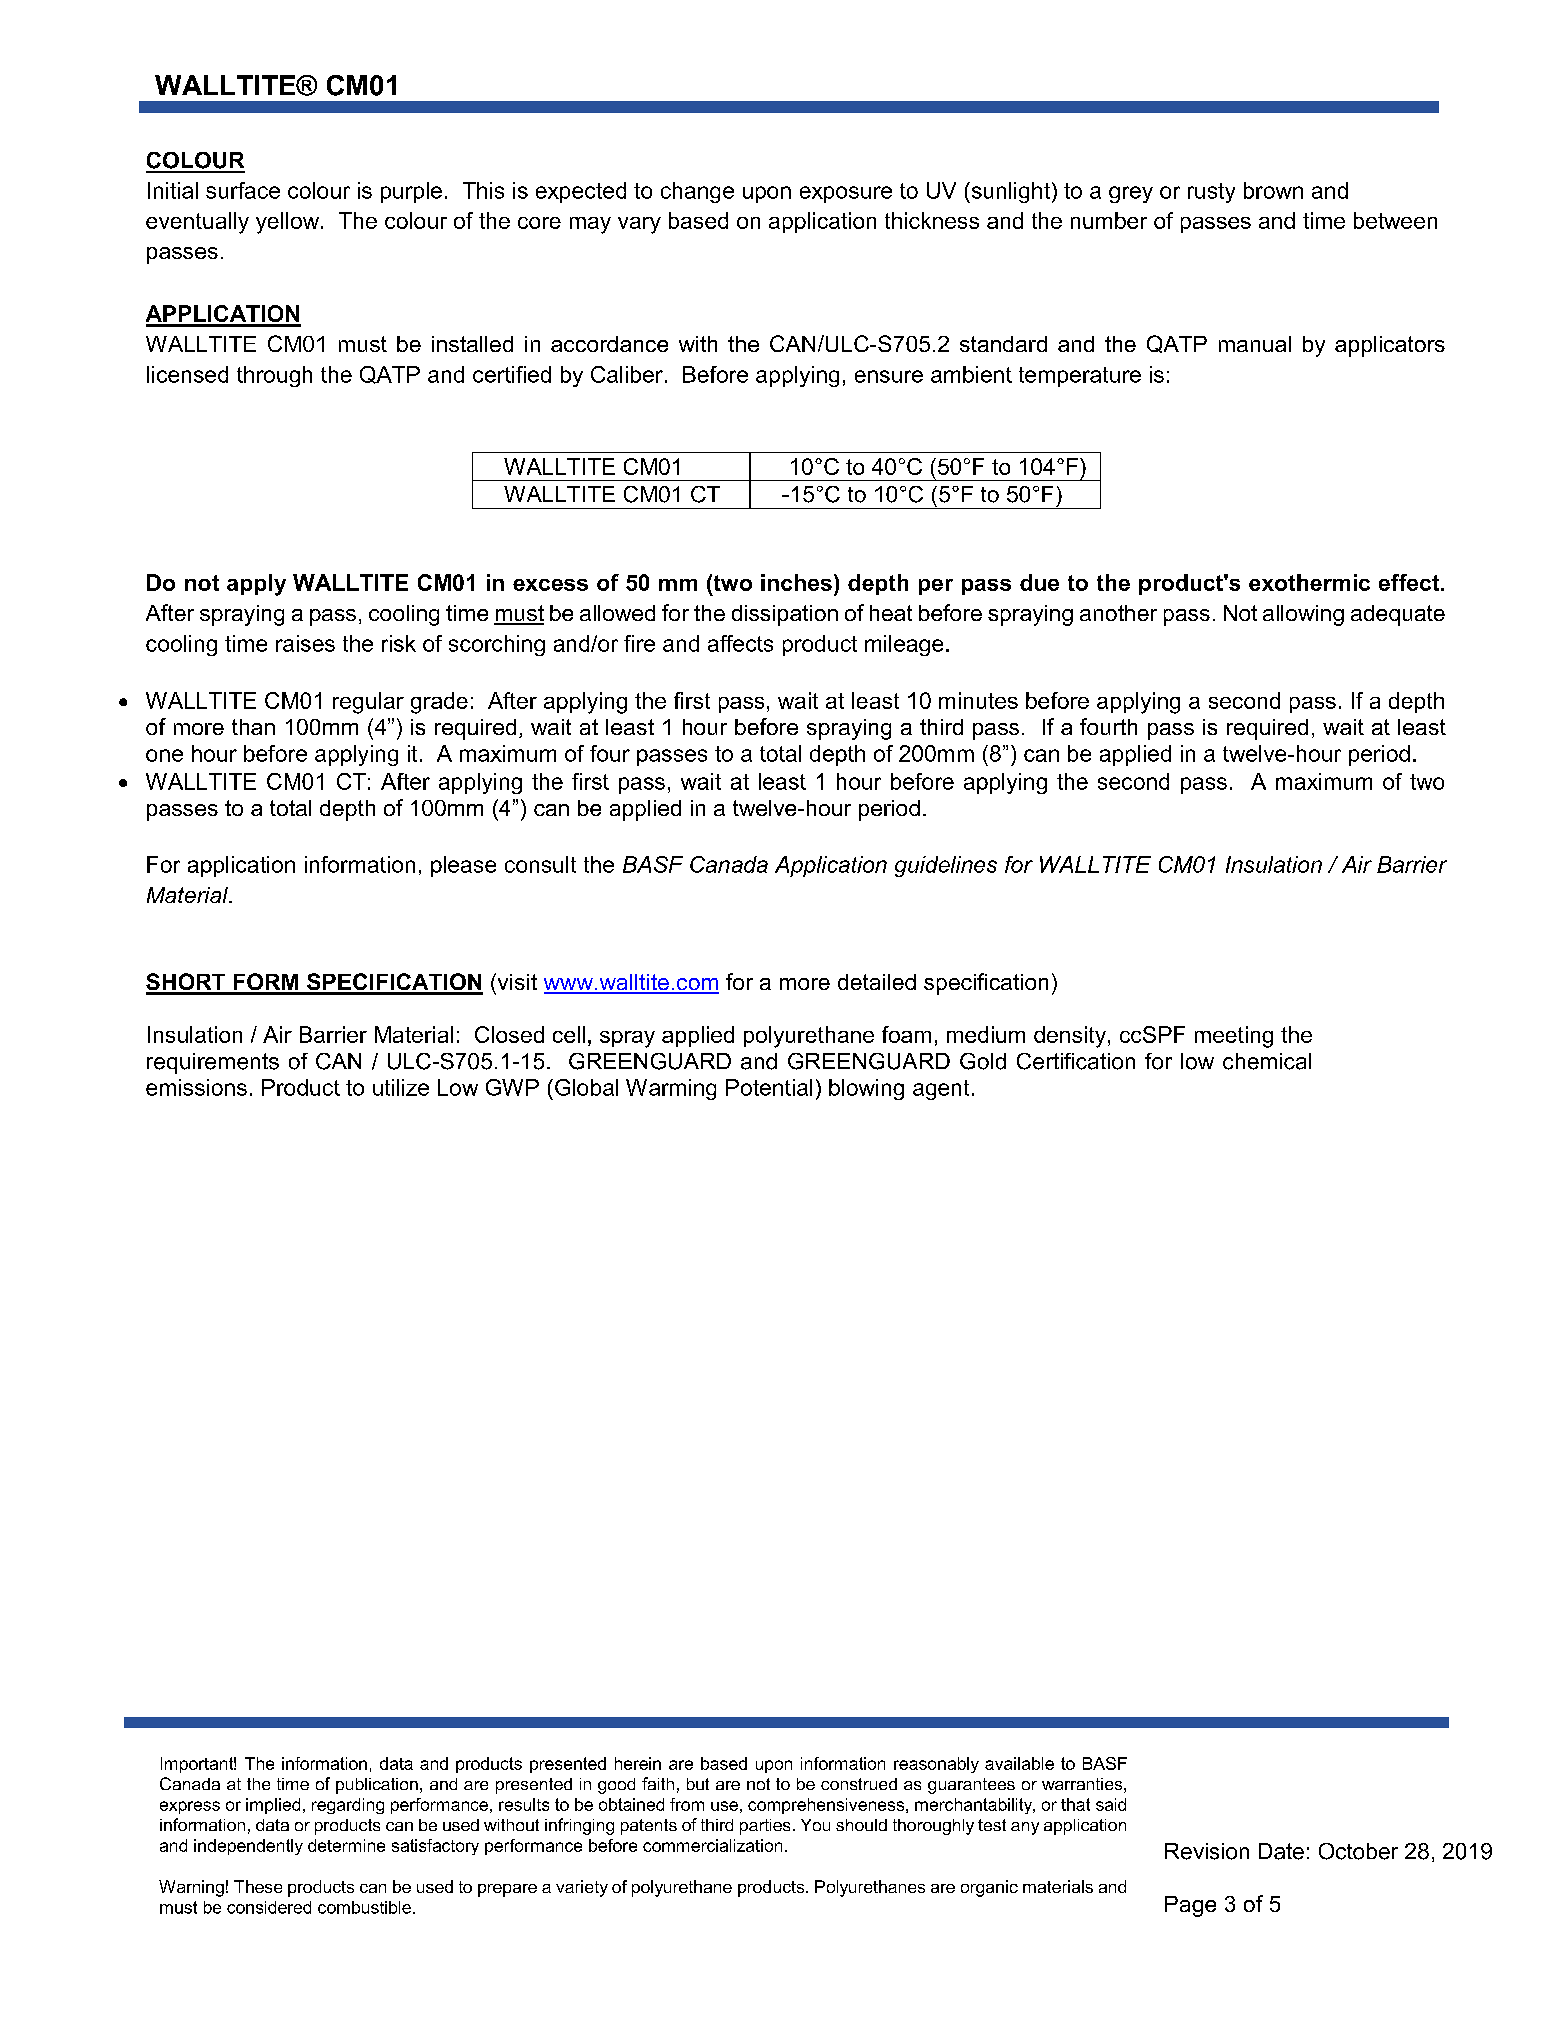  What do you see at coordinates (638, 1763) in the screenshot?
I see `herein` at bounding box center [638, 1763].
